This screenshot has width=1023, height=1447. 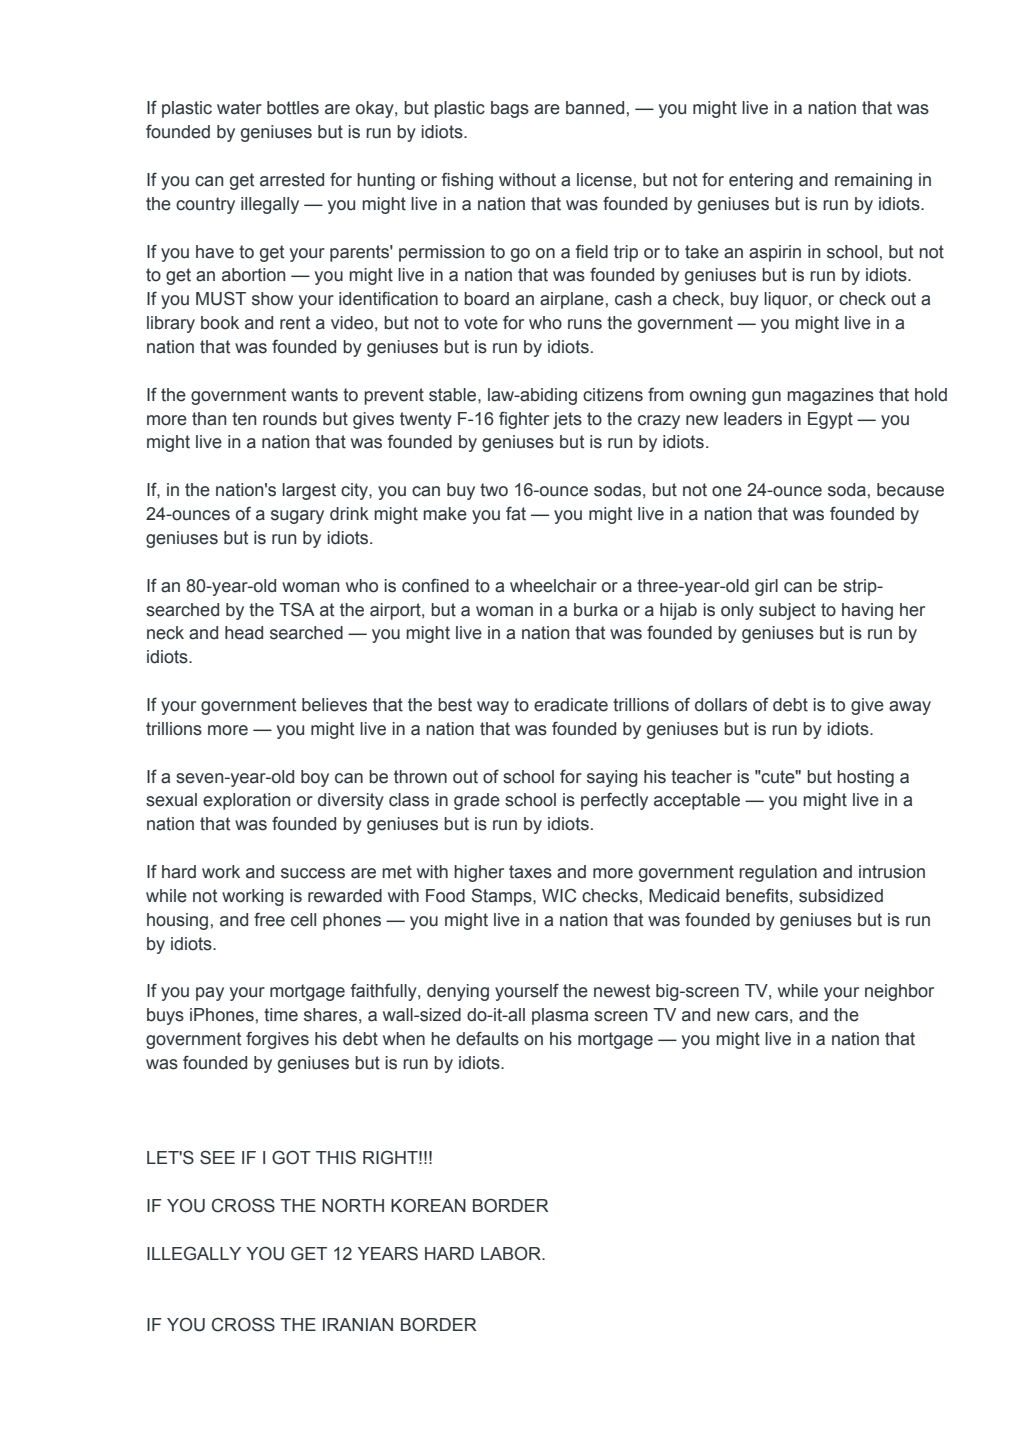 What do you see at coordinates (512, 1253) in the screenshot?
I see `LABOR` at bounding box center [512, 1253].
